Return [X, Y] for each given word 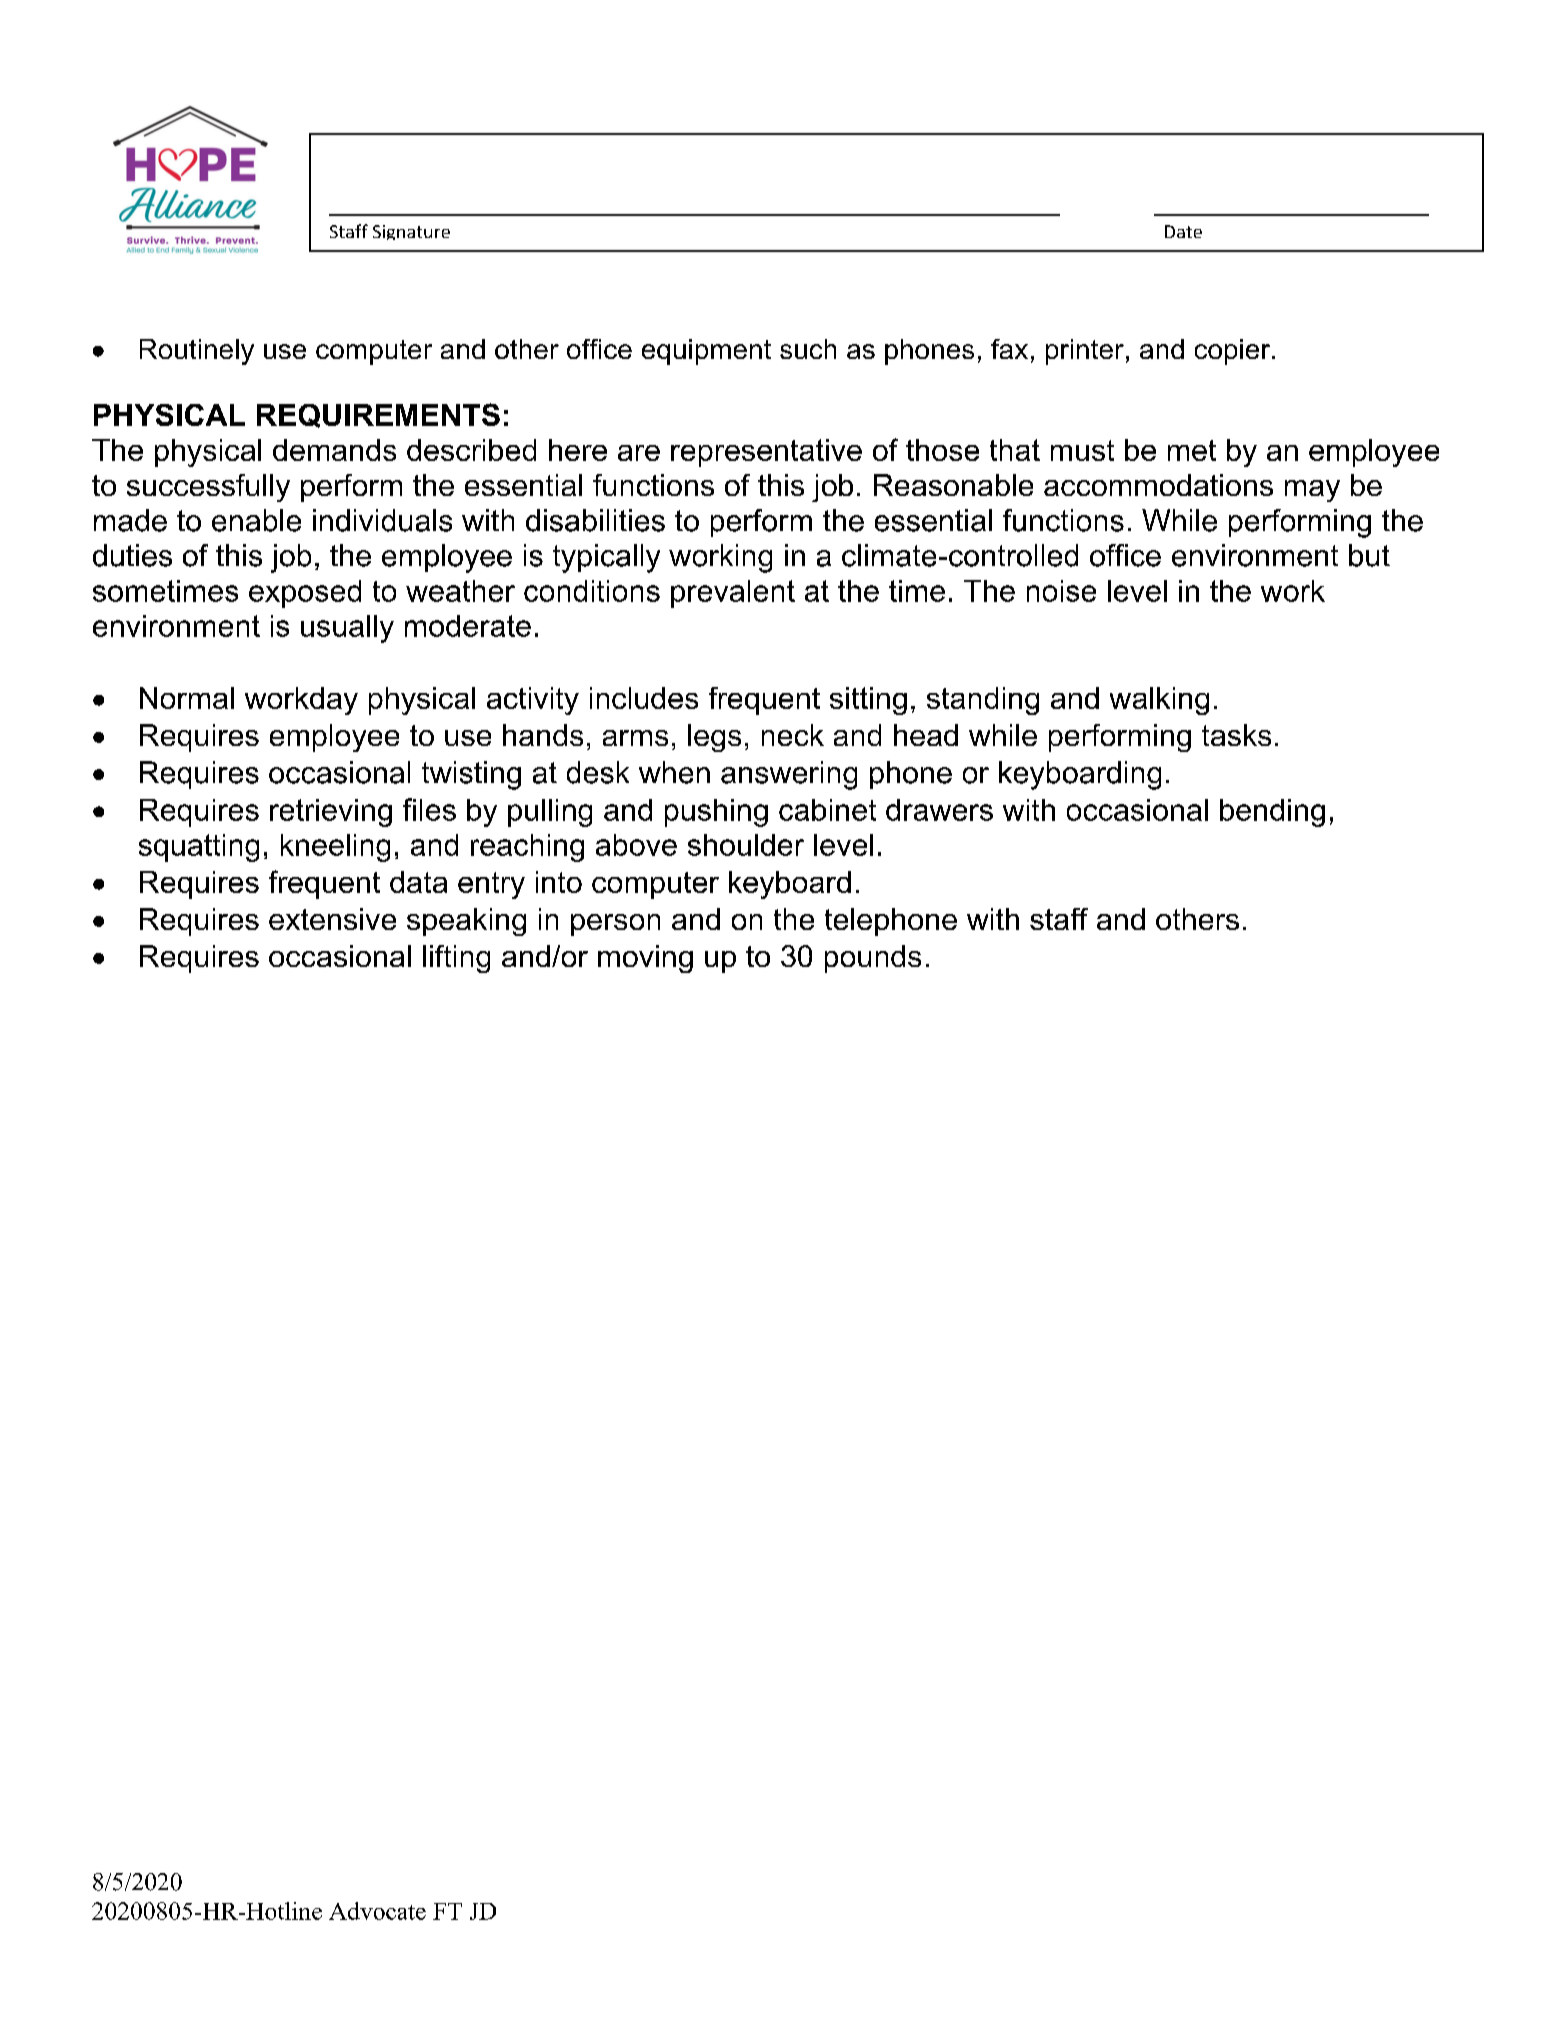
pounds [873, 959]
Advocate [377, 1911]
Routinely [197, 352]
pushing [716, 813]
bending [1272, 813]
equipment [706, 352]
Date [1183, 231]
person [615, 925]
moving [645, 959]
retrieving [331, 813]
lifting [456, 959]
